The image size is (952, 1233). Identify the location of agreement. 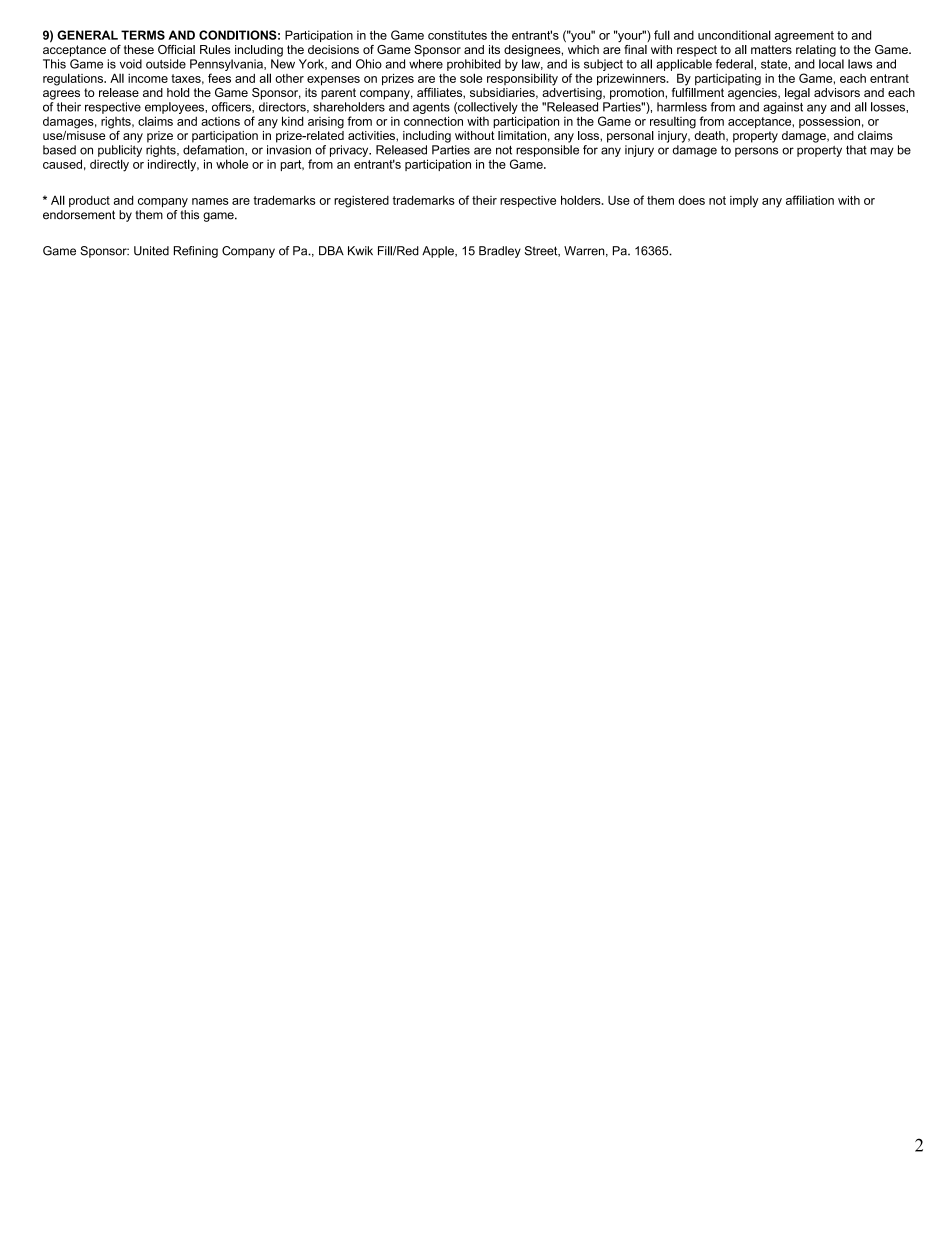
(804, 37).
